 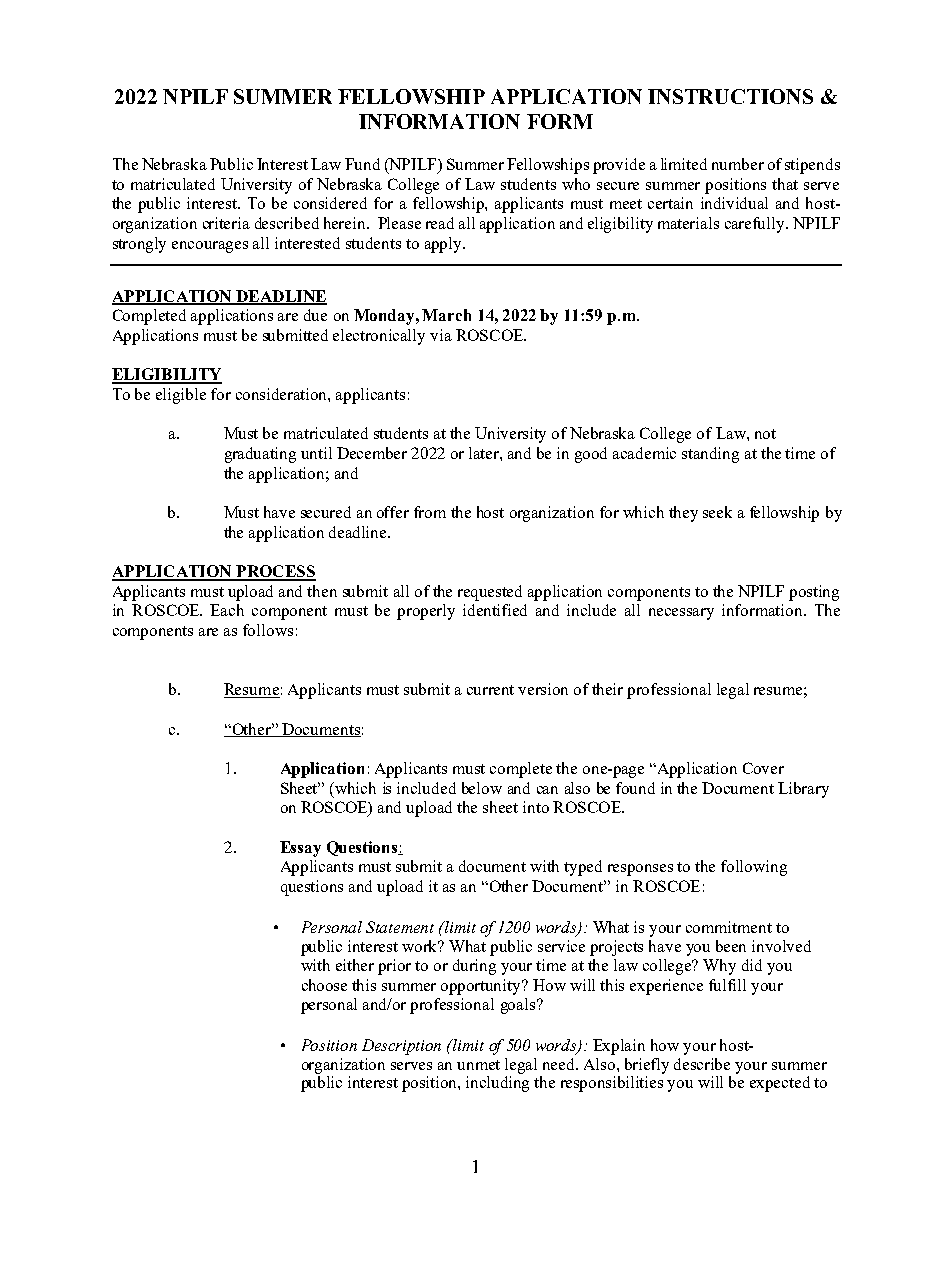 I want to click on Fund, so click(x=362, y=164).
